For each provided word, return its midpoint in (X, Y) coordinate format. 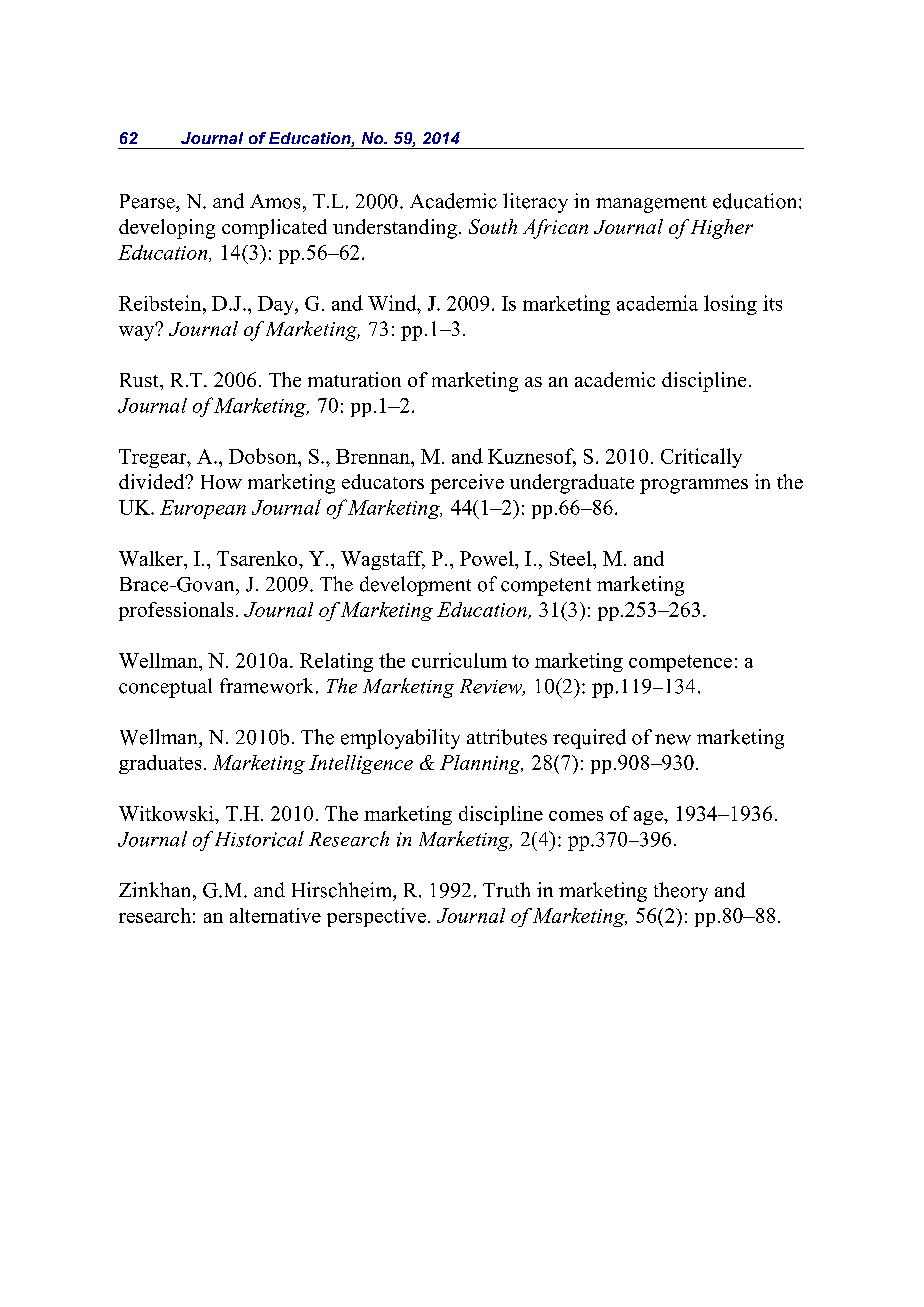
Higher (722, 229)
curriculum (459, 660)
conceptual (165, 688)
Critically (701, 458)
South (493, 226)
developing (167, 229)
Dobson (264, 456)
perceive (467, 484)
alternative (275, 915)
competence (680, 663)
